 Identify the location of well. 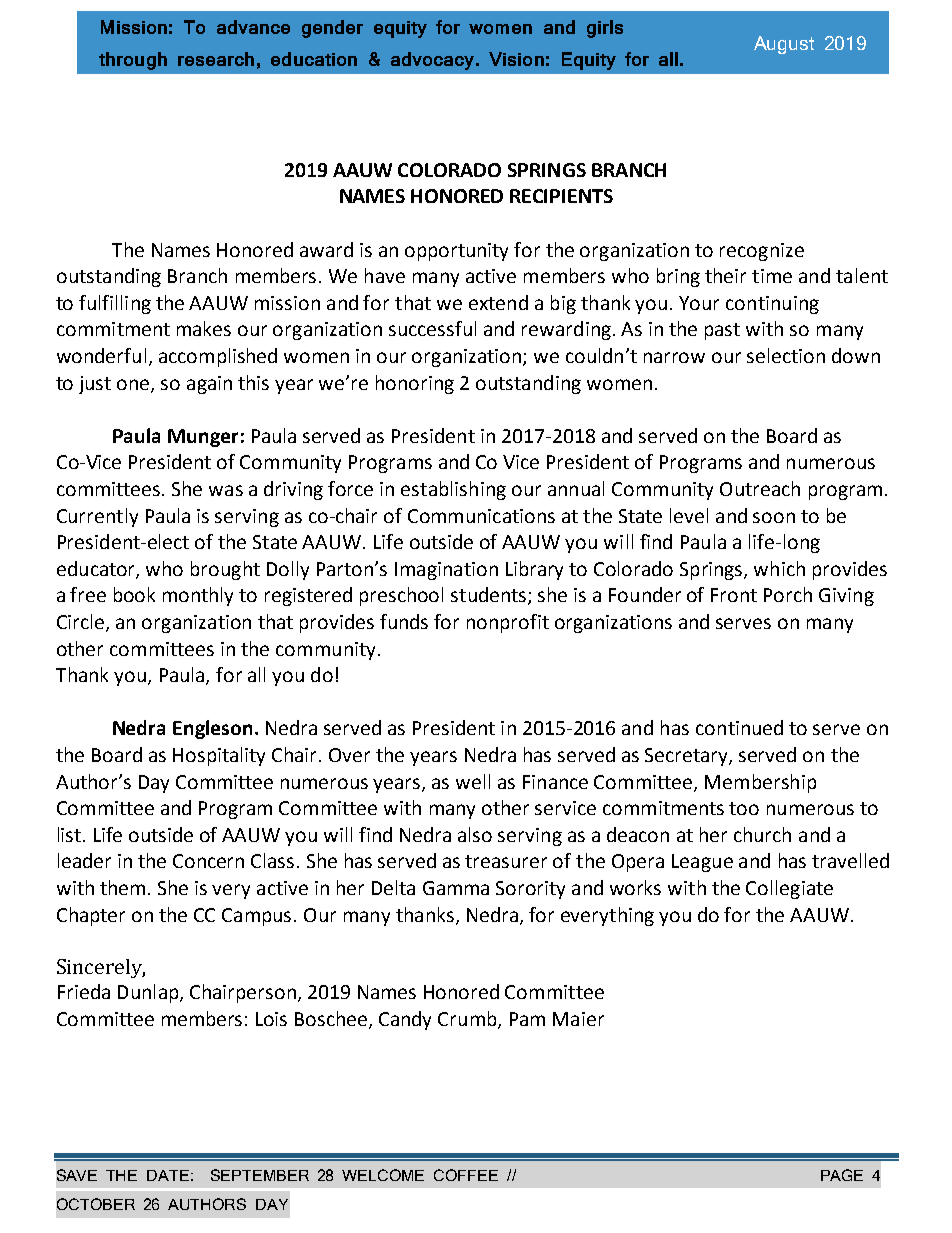
(473, 781).
